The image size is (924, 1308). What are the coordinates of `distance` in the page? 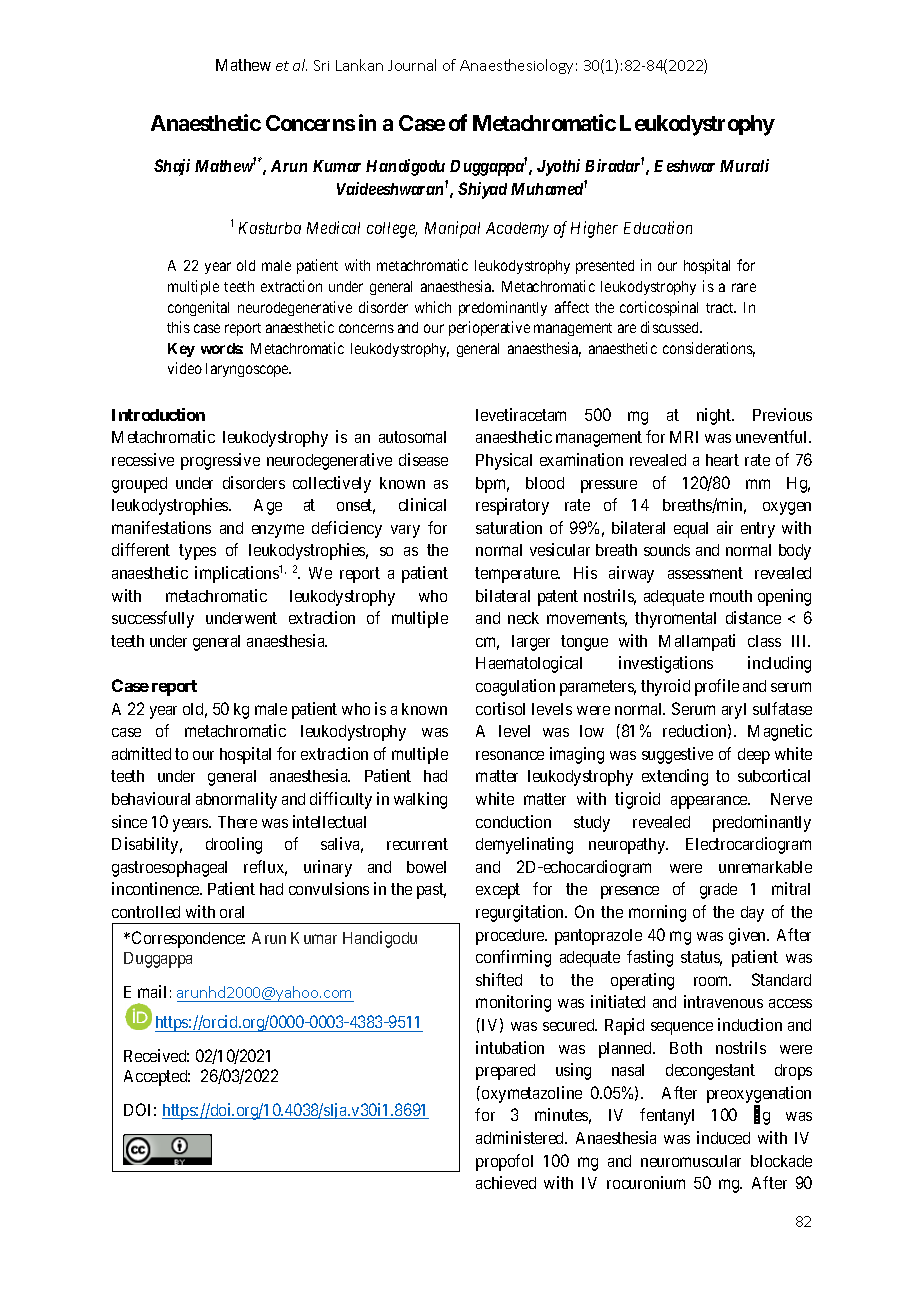 It's located at (753, 617).
